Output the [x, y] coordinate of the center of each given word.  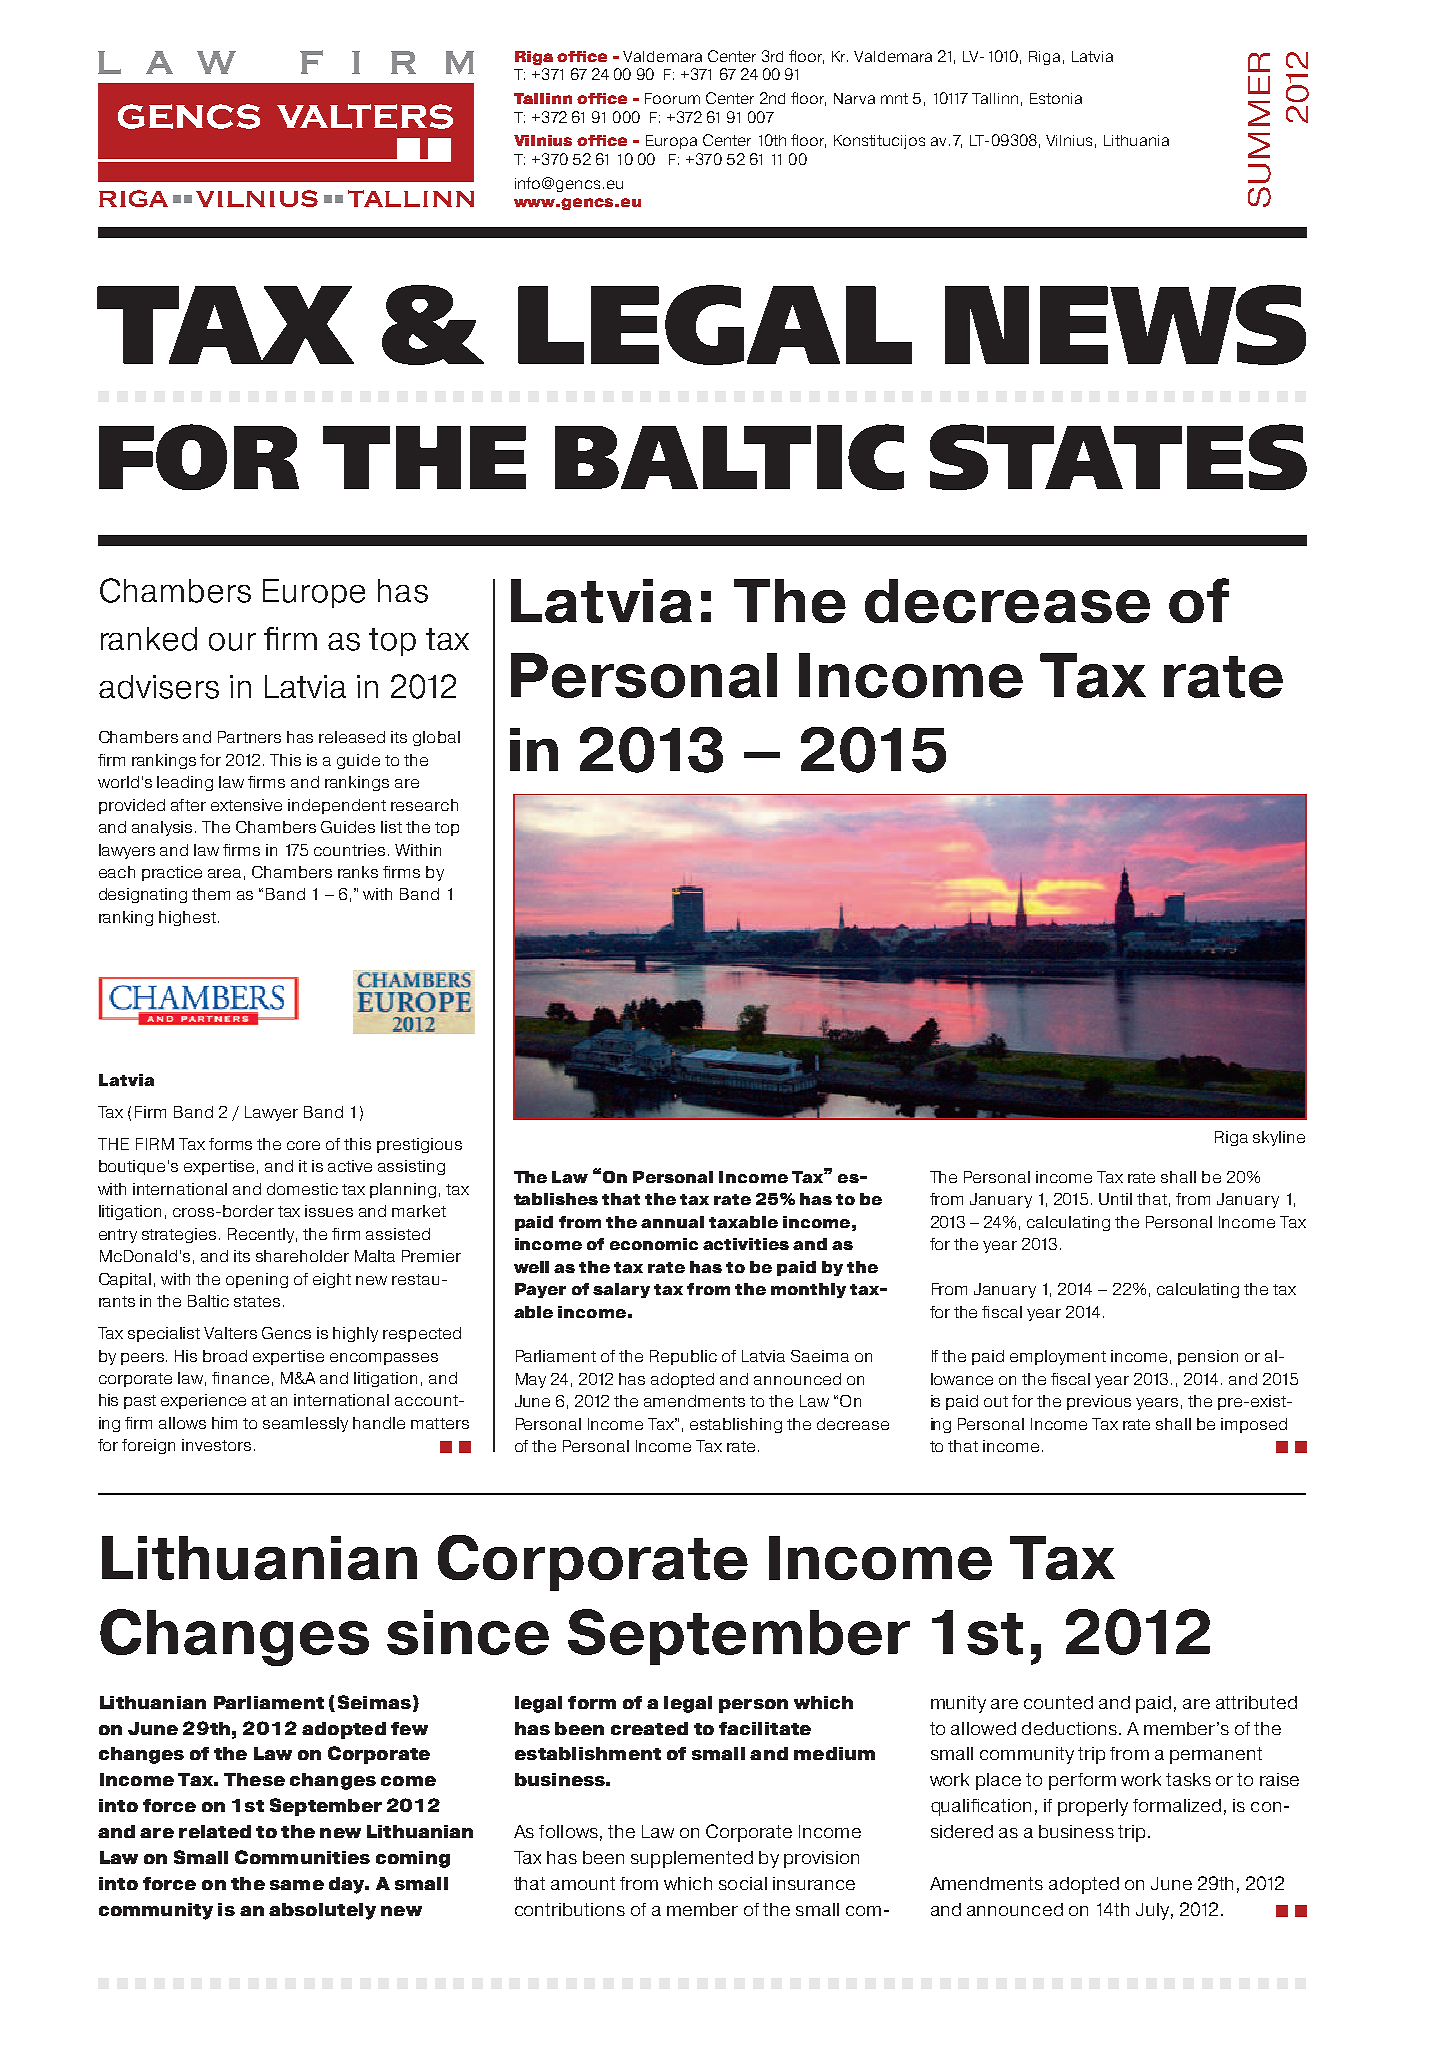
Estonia [1056, 98]
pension [1208, 1357]
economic [654, 1244]
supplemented [692, 1859]
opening [257, 1280]
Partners [249, 737]
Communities [302, 1857]
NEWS [1125, 325]
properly [1093, 1807]
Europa [671, 142]
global [436, 738]
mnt [894, 98]
